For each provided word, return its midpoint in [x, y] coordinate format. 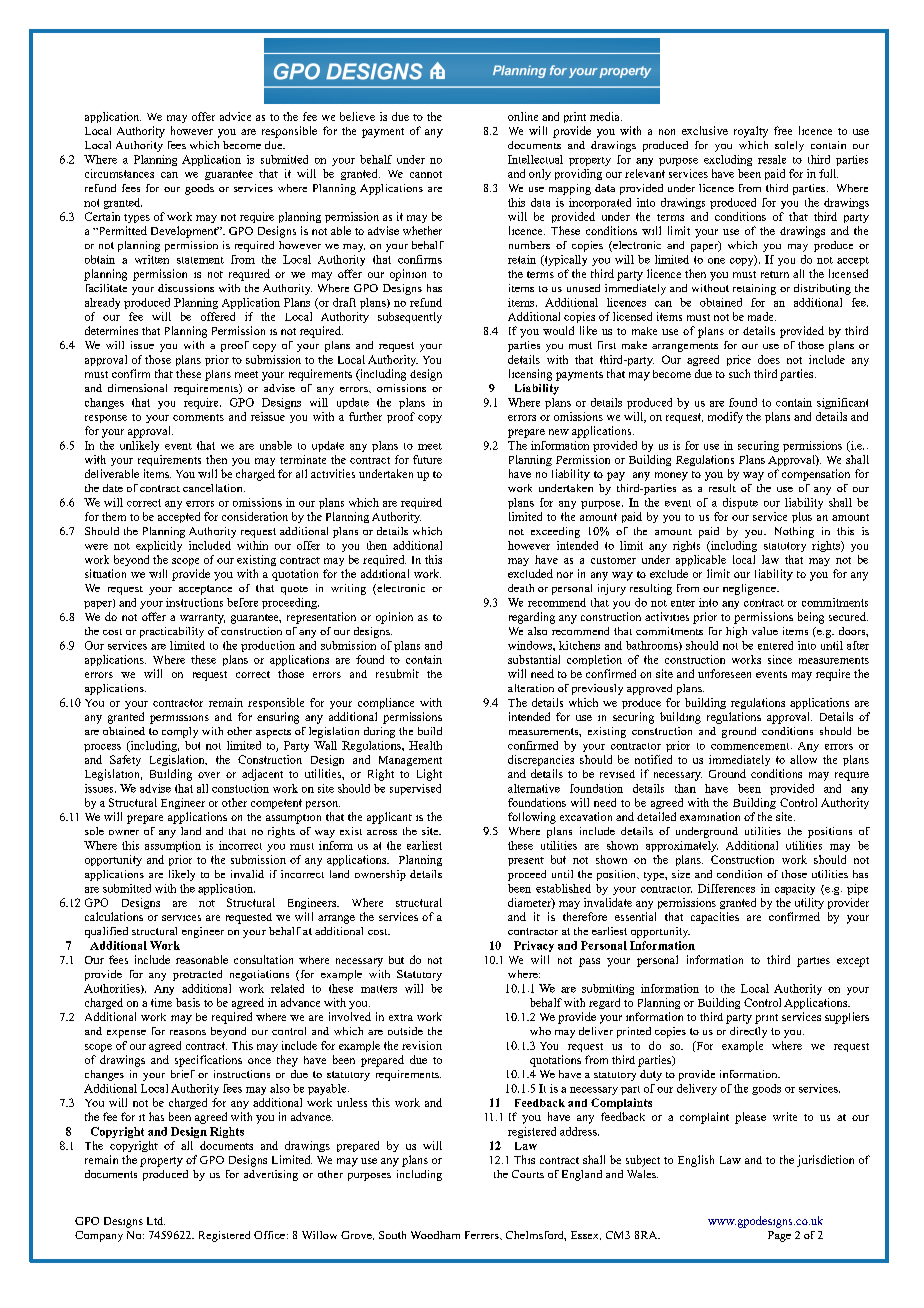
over [209, 775]
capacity [795, 889]
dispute [740, 503]
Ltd [156, 1221]
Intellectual [535, 159]
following [532, 818]
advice [235, 116]
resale [772, 159]
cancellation [214, 488]
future [427, 459]
